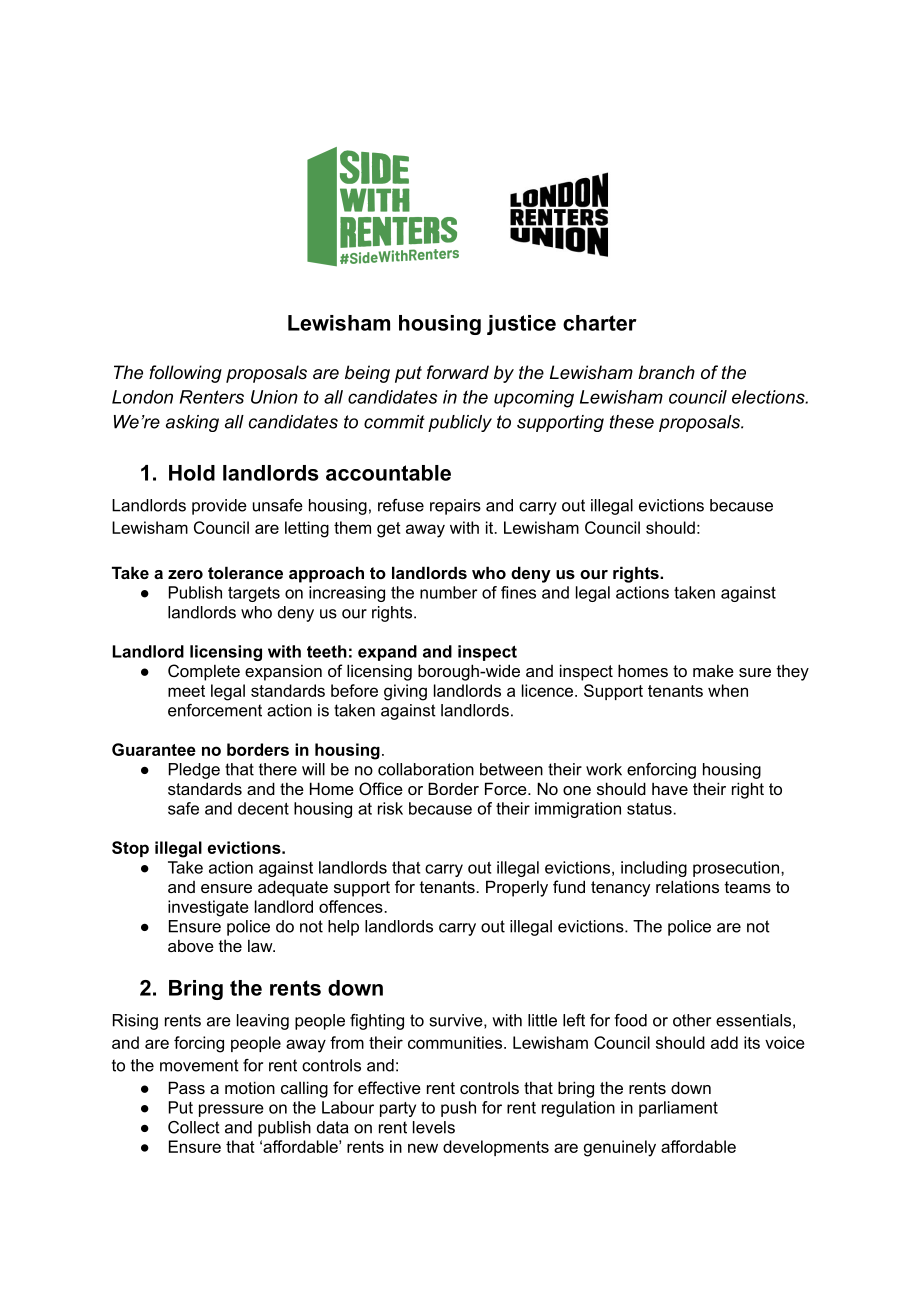 The width and height of the document is (924, 1307). What do you see at coordinates (426, 769) in the document?
I see `collaboration` at bounding box center [426, 769].
